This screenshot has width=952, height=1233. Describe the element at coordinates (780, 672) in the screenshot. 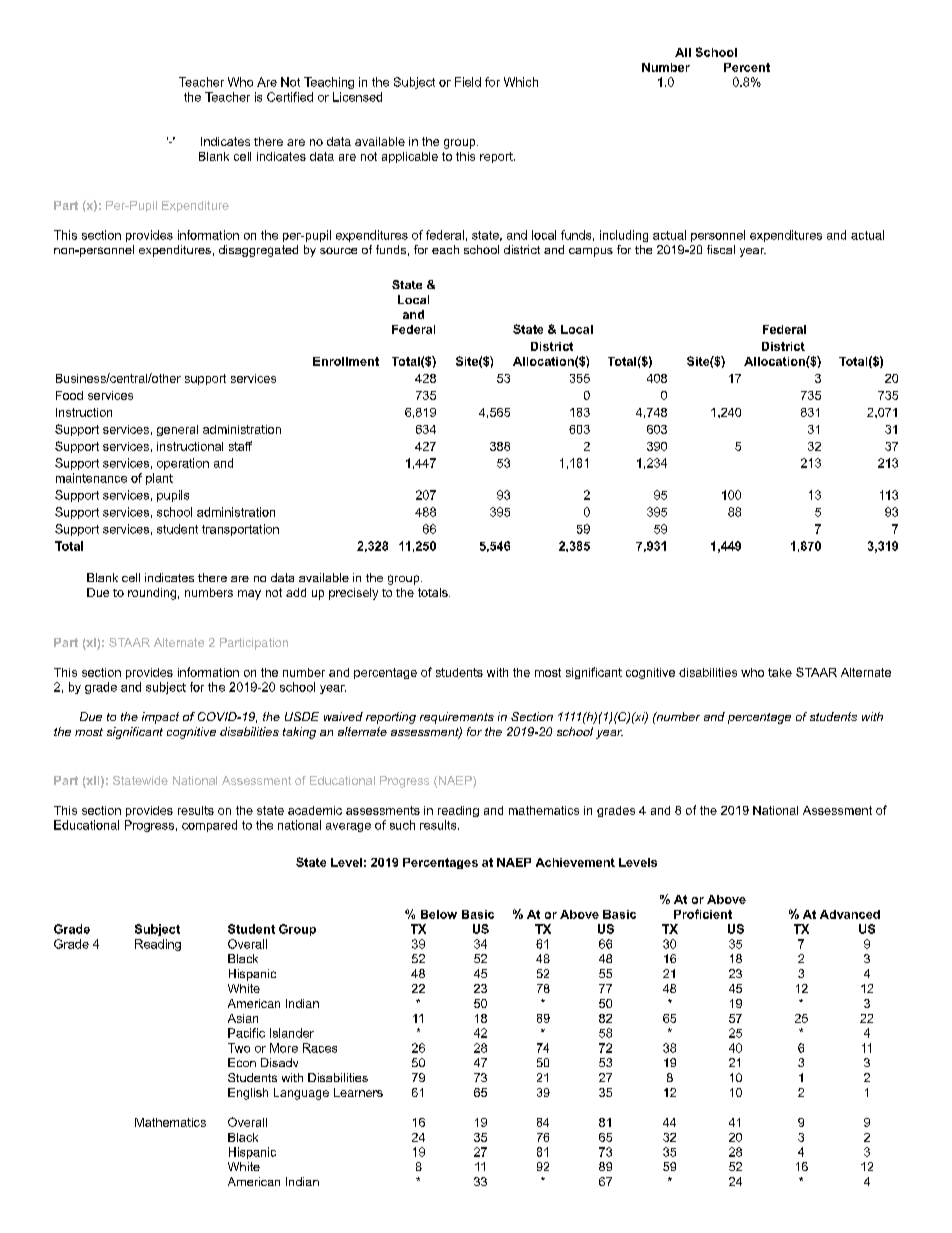

I see `take` at that location.
